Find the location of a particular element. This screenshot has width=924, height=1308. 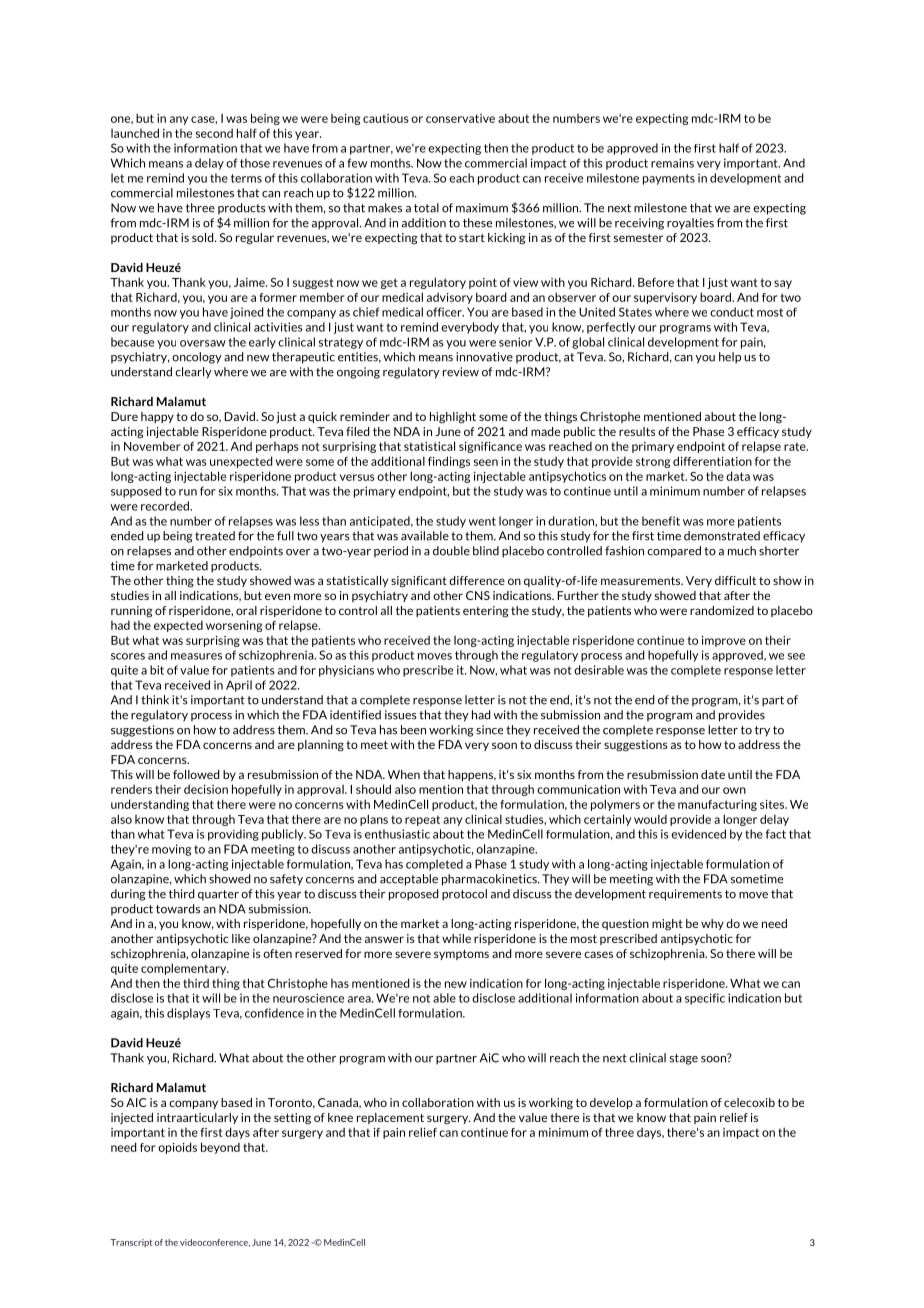

second is located at coordinates (214, 133).
